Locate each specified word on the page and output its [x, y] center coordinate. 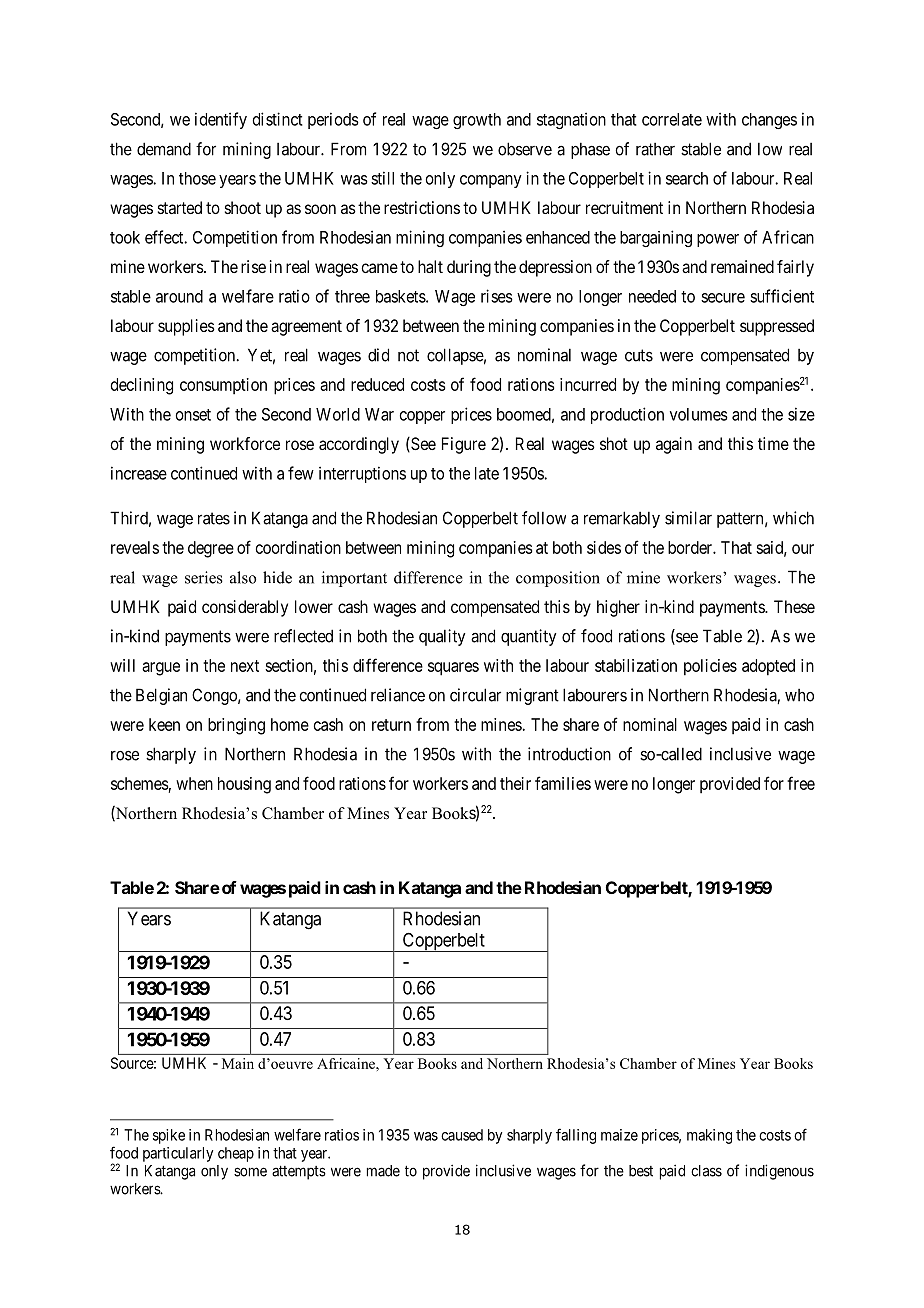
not [408, 355]
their [515, 783]
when [194, 783]
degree [211, 549]
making [709, 1136]
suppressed [777, 327]
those [197, 178]
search [687, 178]
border [691, 547]
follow [544, 518]
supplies [186, 327]
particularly [178, 1154]
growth [477, 121]
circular [475, 695]
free [801, 783]
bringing [236, 726]
